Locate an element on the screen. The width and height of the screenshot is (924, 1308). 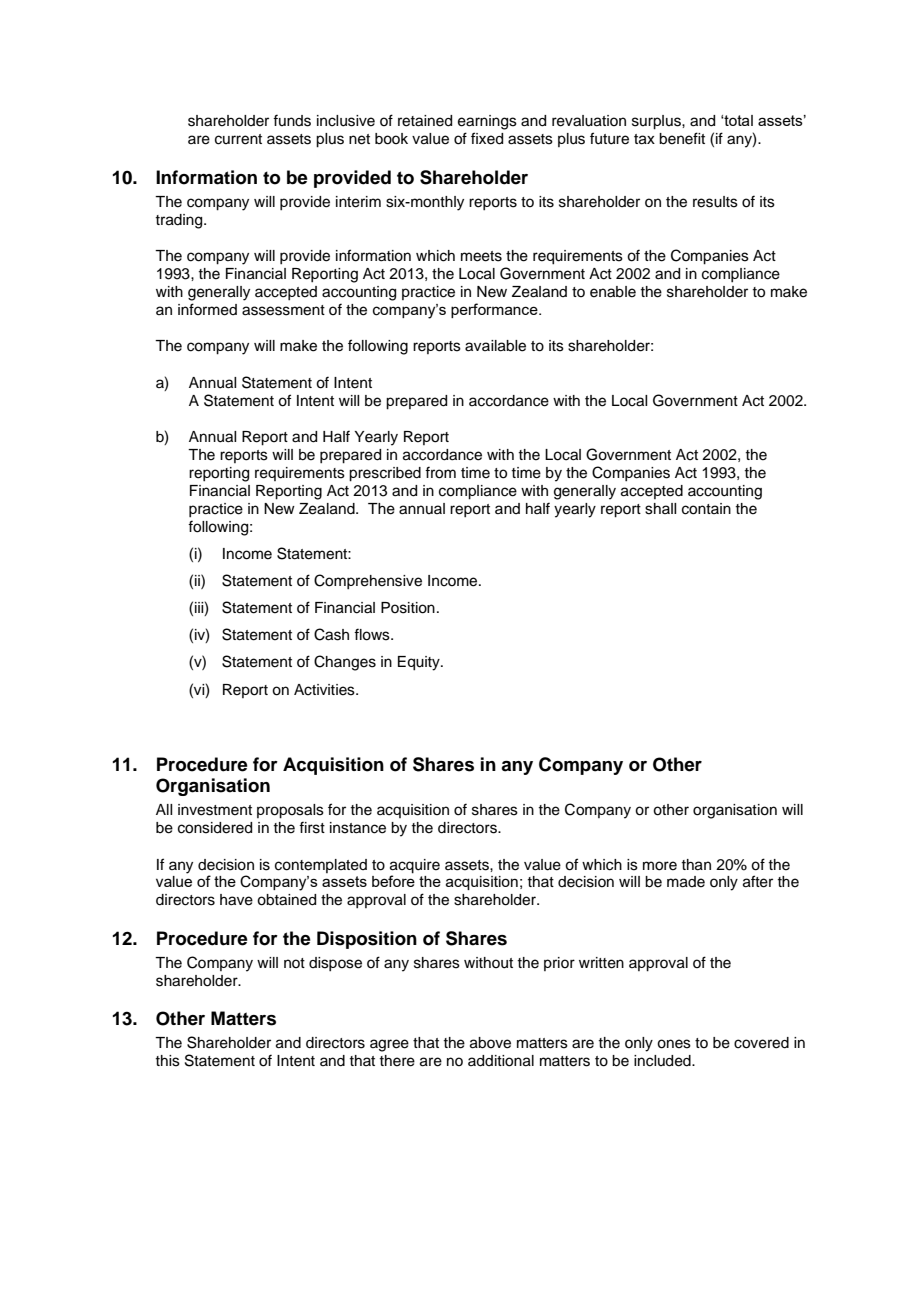
acquire is located at coordinates (415, 866).
